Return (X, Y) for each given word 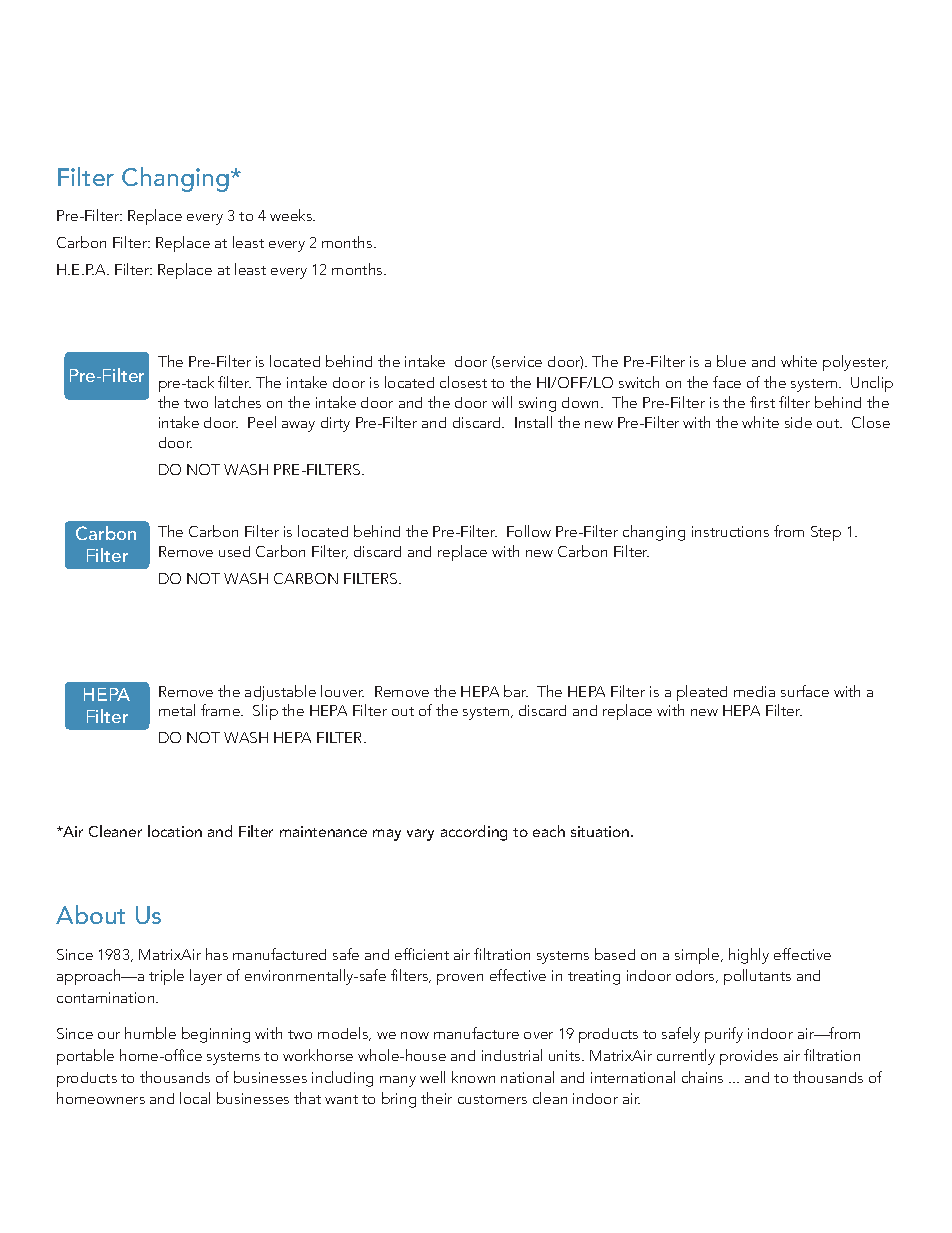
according (474, 833)
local (195, 1098)
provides (749, 1057)
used (234, 551)
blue (731, 361)
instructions (730, 531)
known (473, 1077)
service (518, 362)
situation (601, 831)
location (175, 831)
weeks (292, 215)
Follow (529, 531)
